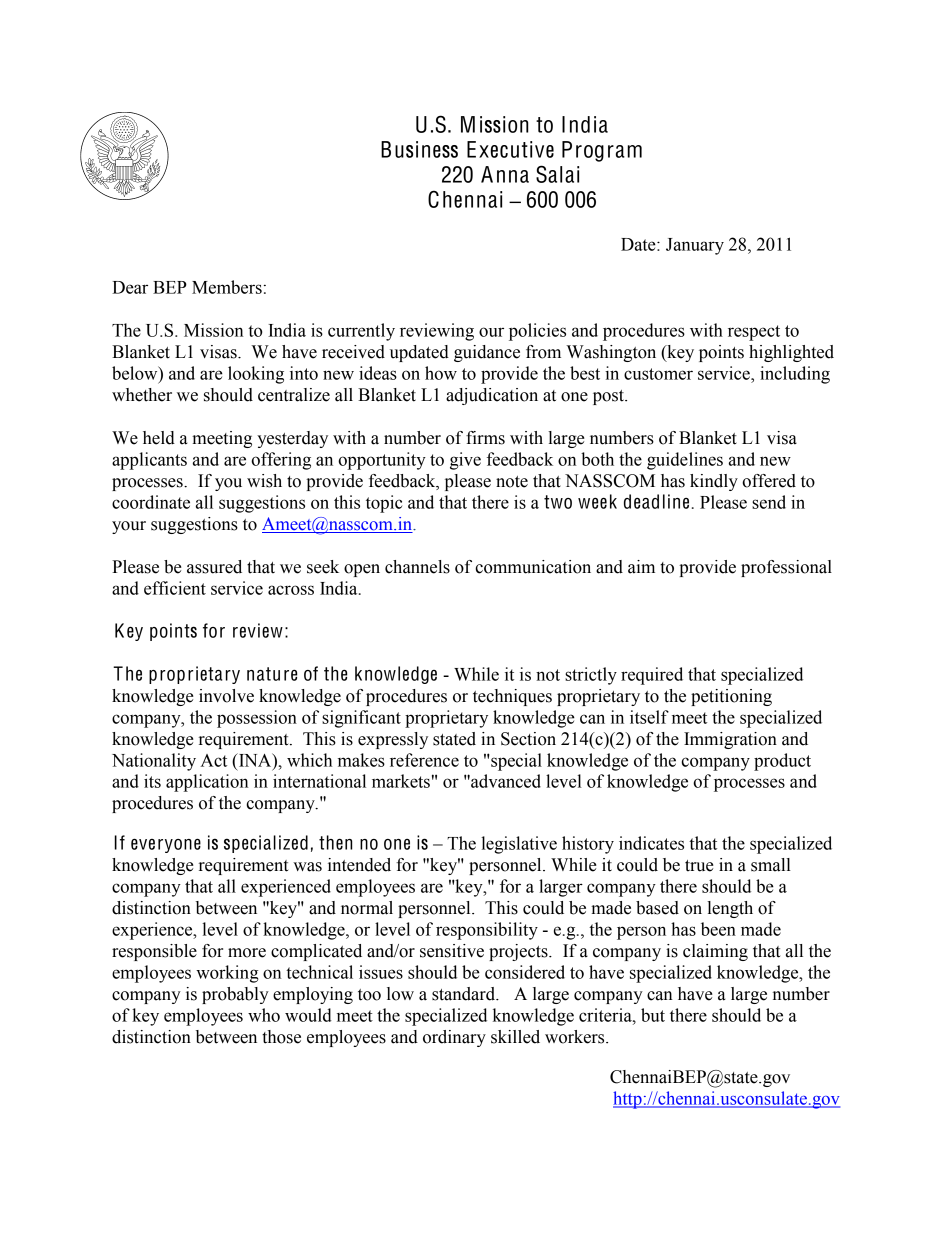  What do you see at coordinates (419, 149) in the screenshot?
I see `Business` at bounding box center [419, 149].
